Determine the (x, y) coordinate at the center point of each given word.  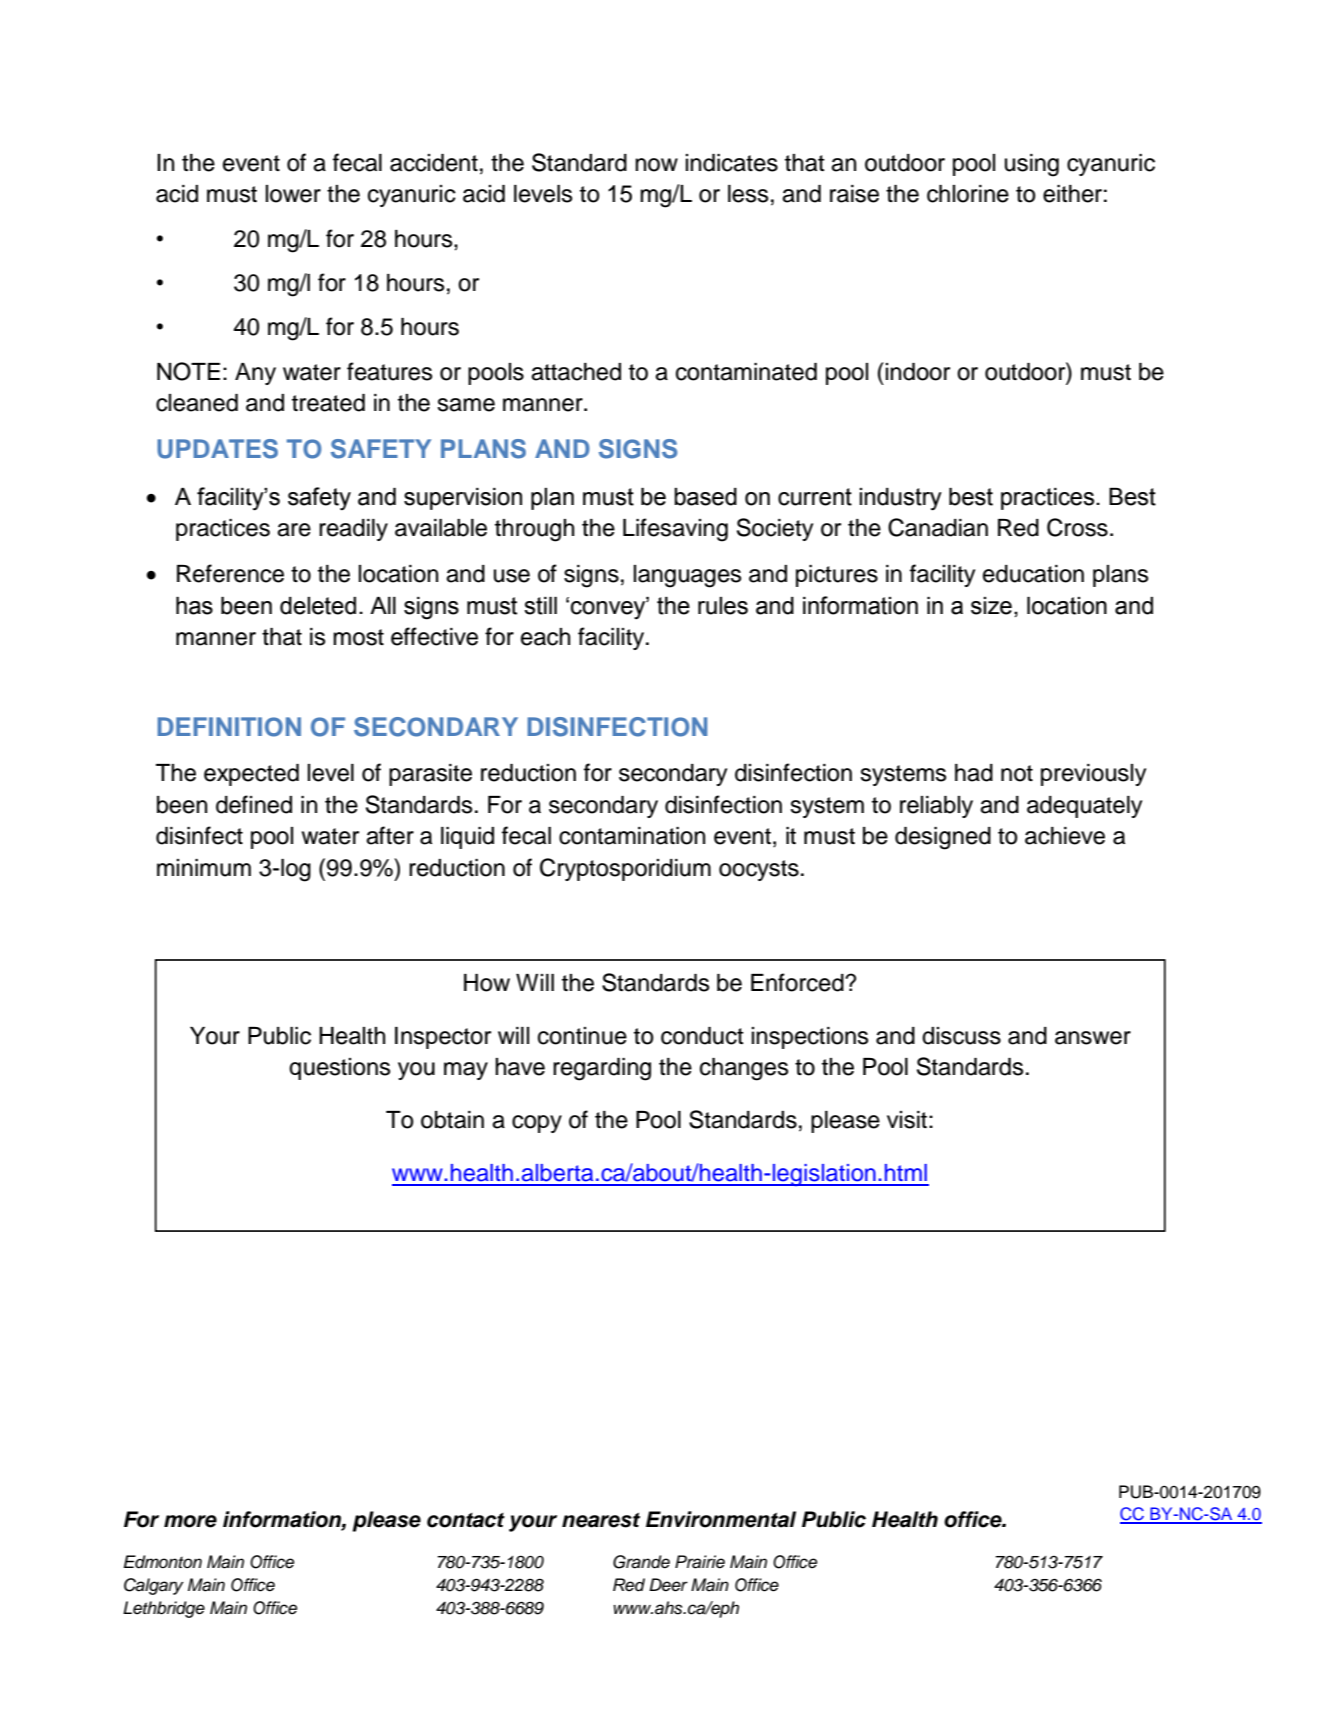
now (656, 165)
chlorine (968, 194)
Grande (641, 1562)
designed (943, 838)
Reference (230, 573)
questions (339, 1069)
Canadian (938, 527)
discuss (961, 1036)
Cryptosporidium (625, 869)
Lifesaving (675, 530)
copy (537, 1124)
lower (293, 194)
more (190, 1521)
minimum (204, 868)
